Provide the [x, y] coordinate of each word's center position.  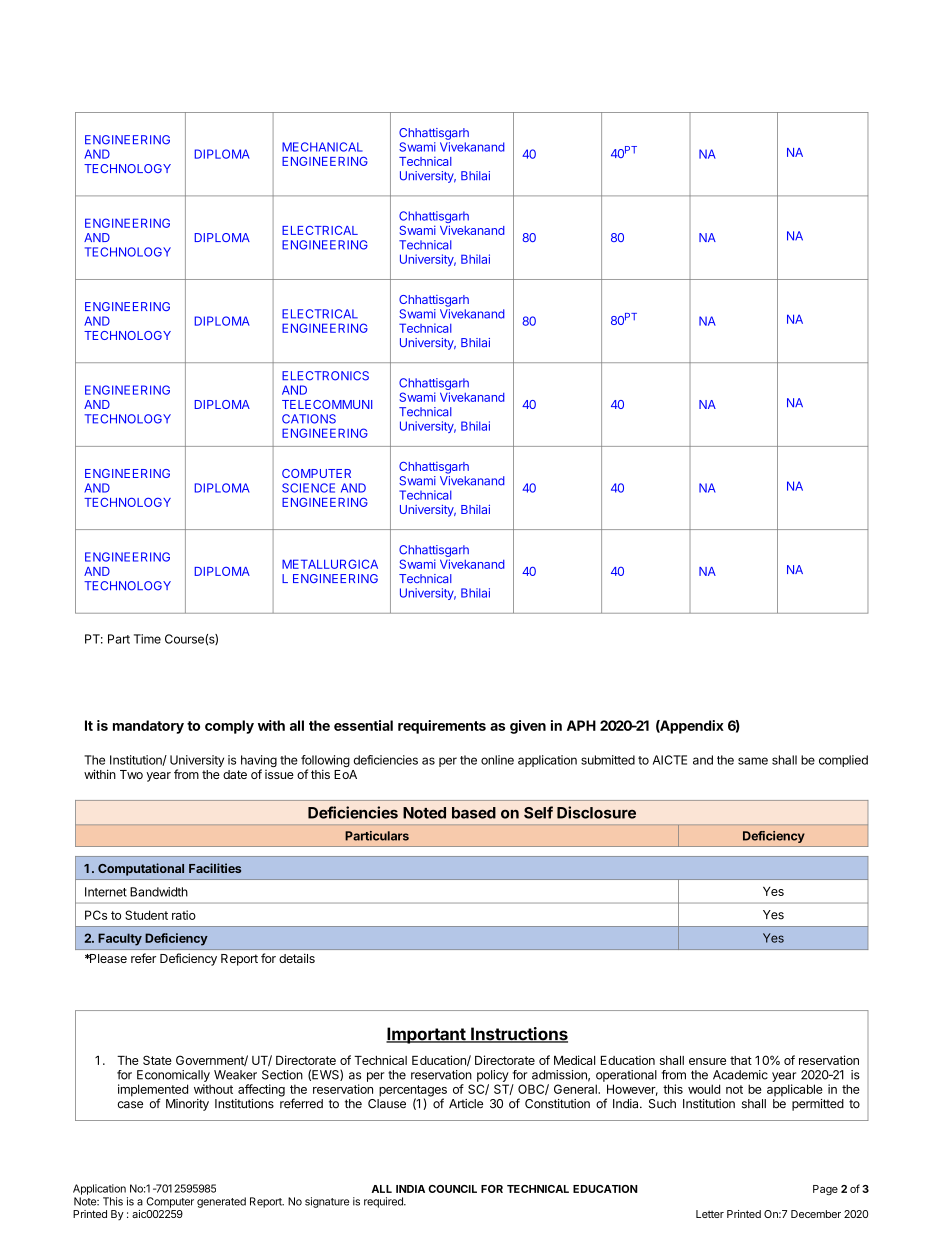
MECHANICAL [322, 147]
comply [229, 727]
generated [221, 1202]
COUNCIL [452, 1189]
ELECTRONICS [325, 376]
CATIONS [309, 419]
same [753, 761]
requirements [442, 727]
